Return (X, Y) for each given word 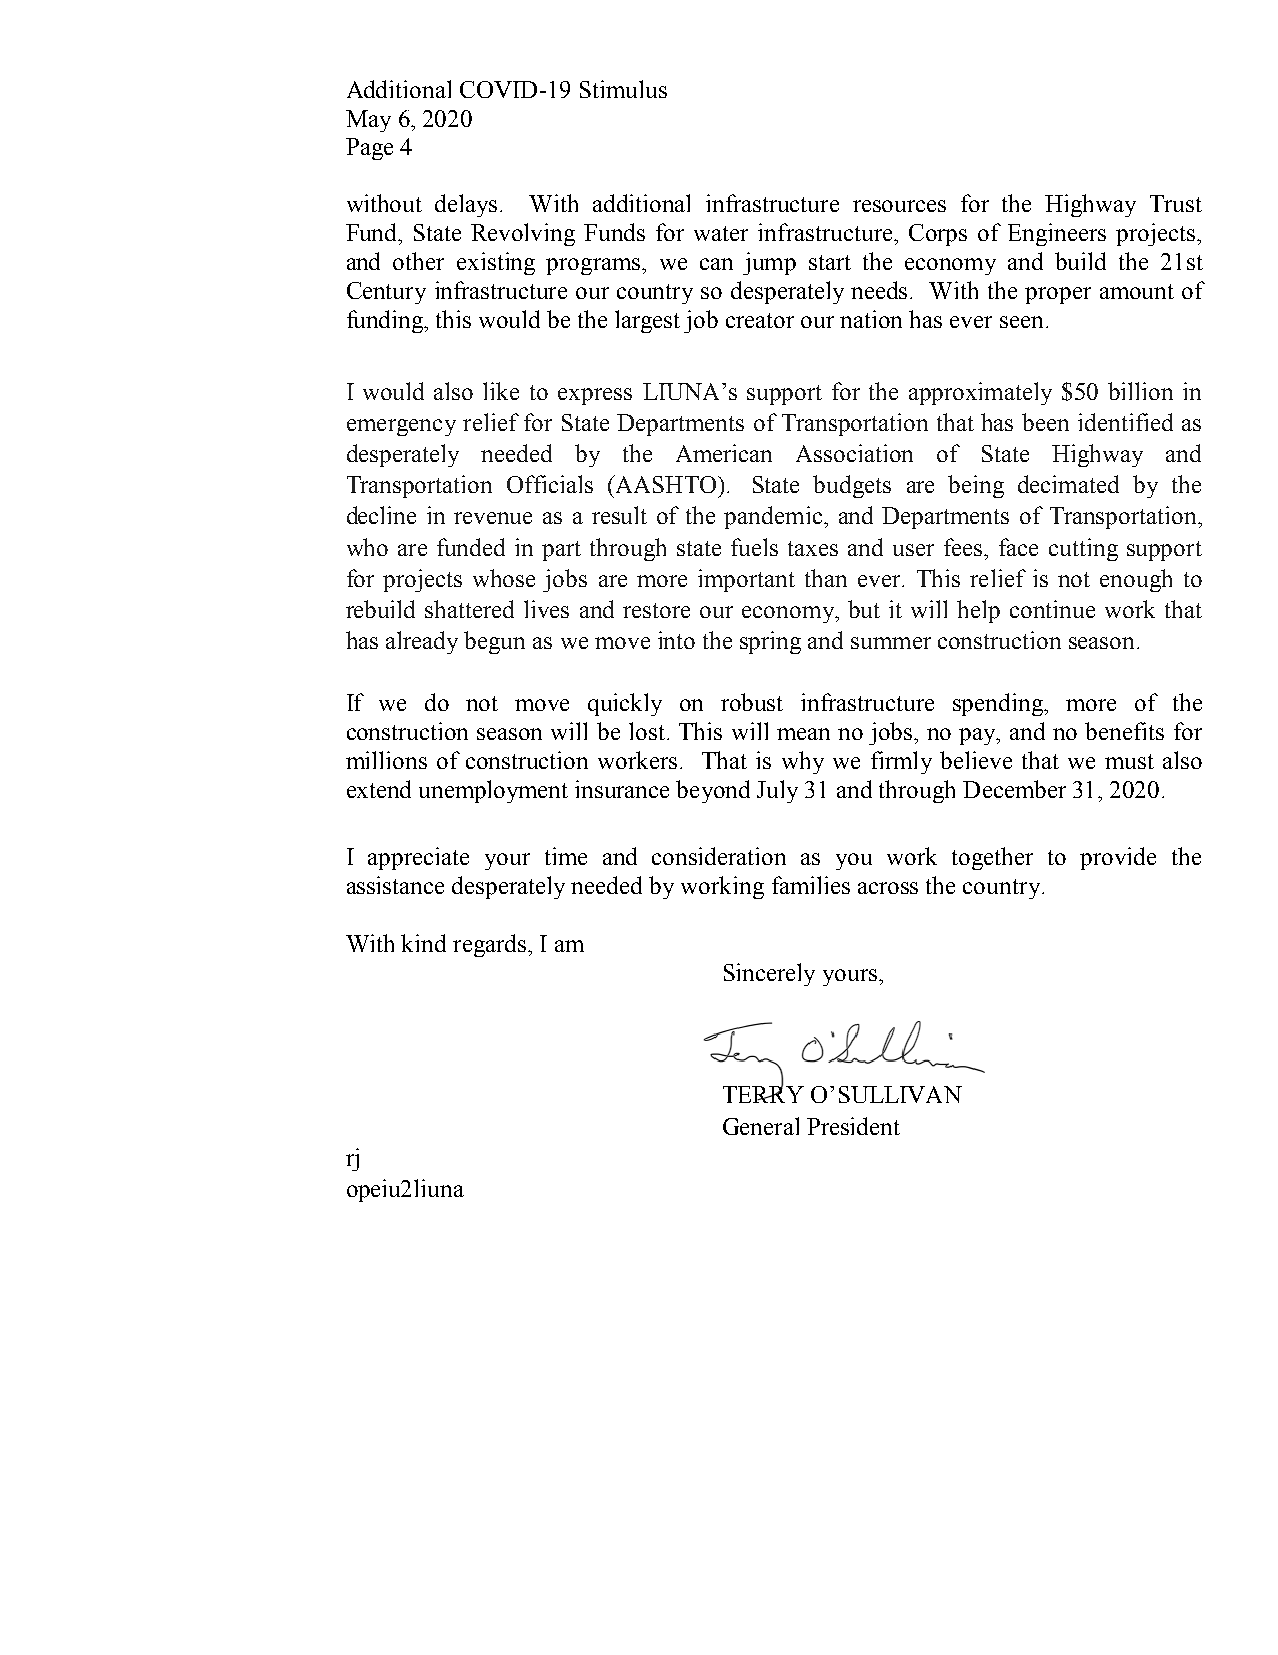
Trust (1176, 203)
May (368, 121)
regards (489, 945)
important (746, 580)
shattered (469, 609)
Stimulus (623, 89)
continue (1052, 609)
